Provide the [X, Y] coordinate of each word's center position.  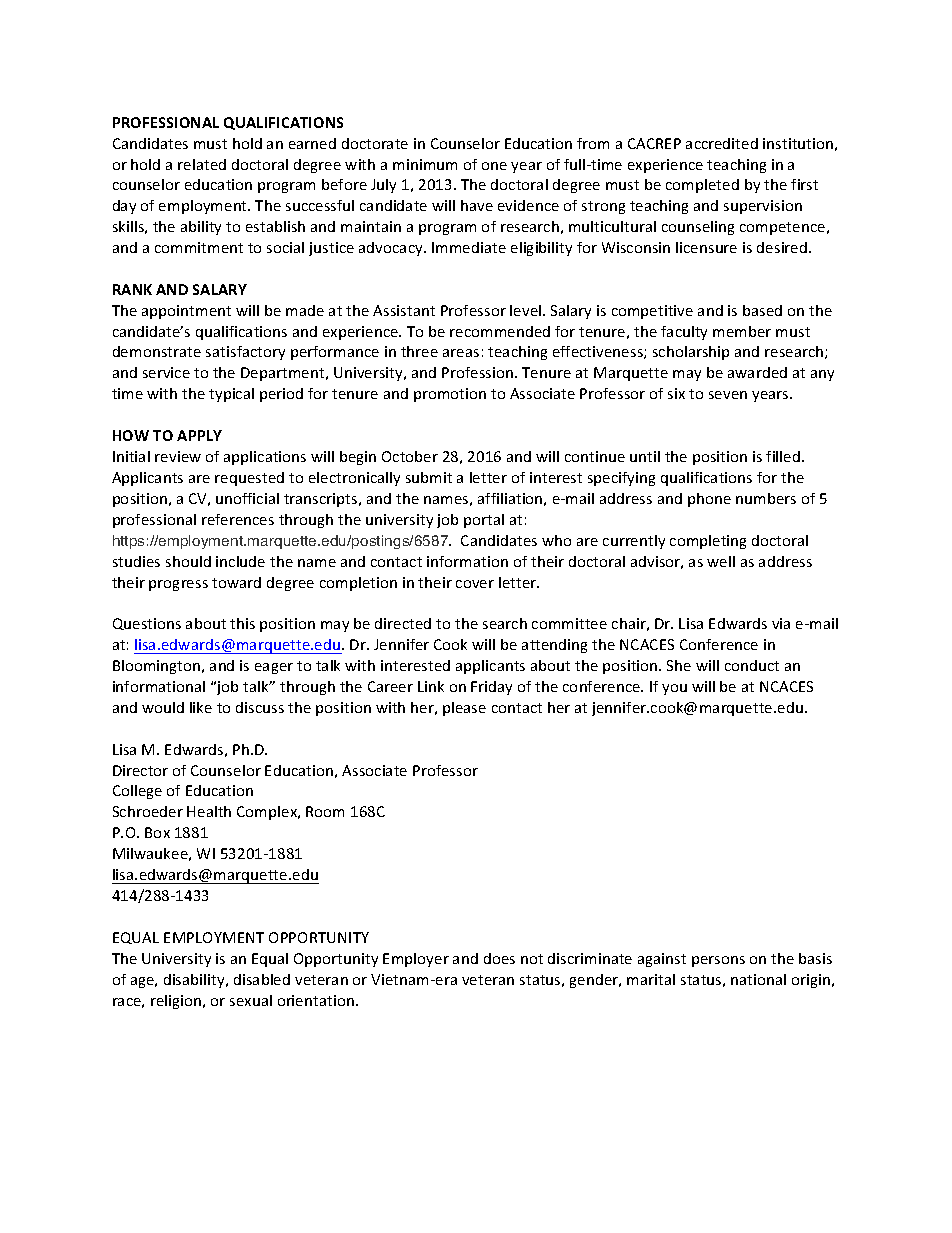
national [758, 979]
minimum [425, 164]
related [202, 164]
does [499, 958]
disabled [262, 979]
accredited [722, 143]
